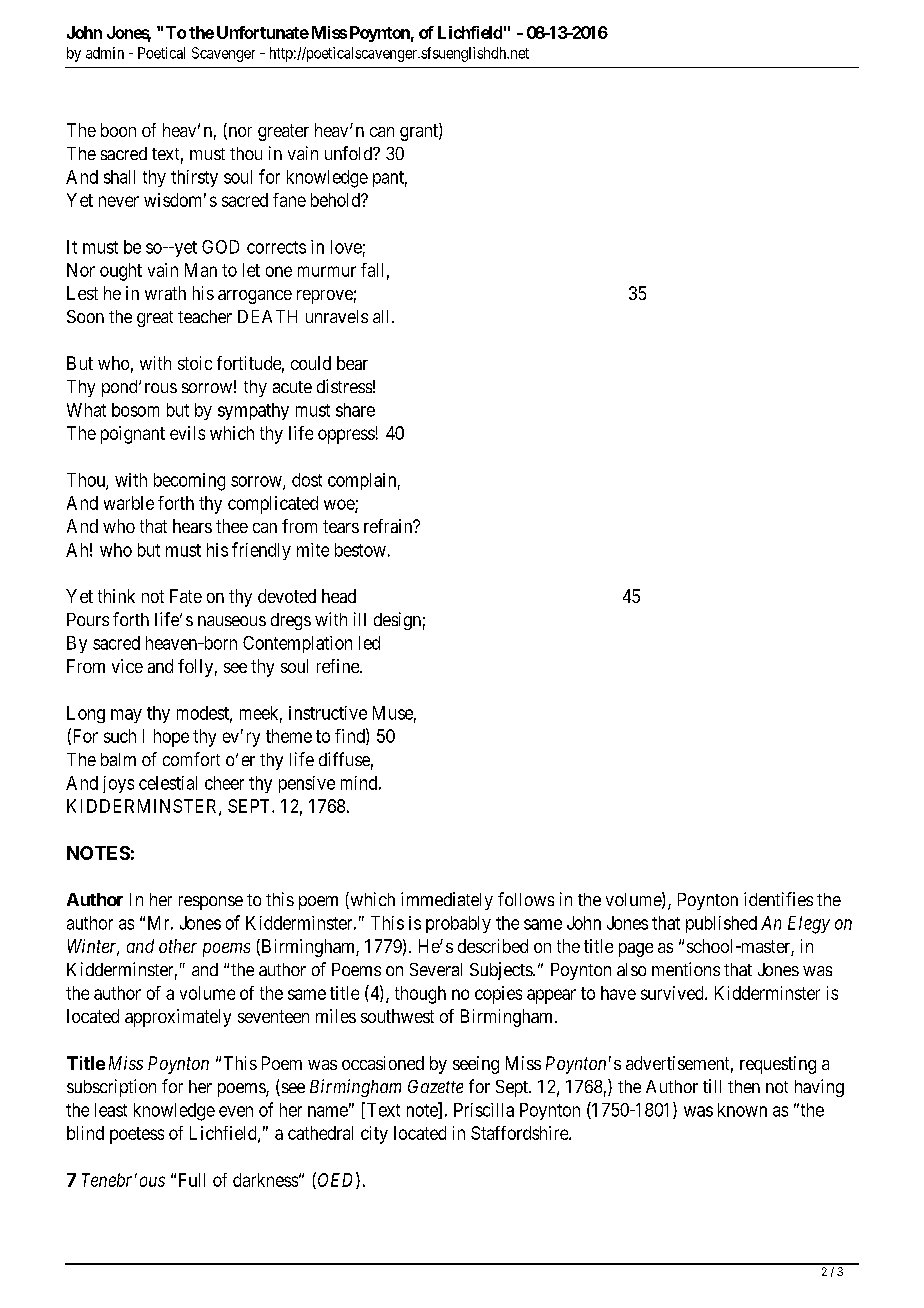 This screenshot has width=924, height=1308. What do you see at coordinates (778, 899) in the screenshot?
I see `identifies` at bounding box center [778, 899].
